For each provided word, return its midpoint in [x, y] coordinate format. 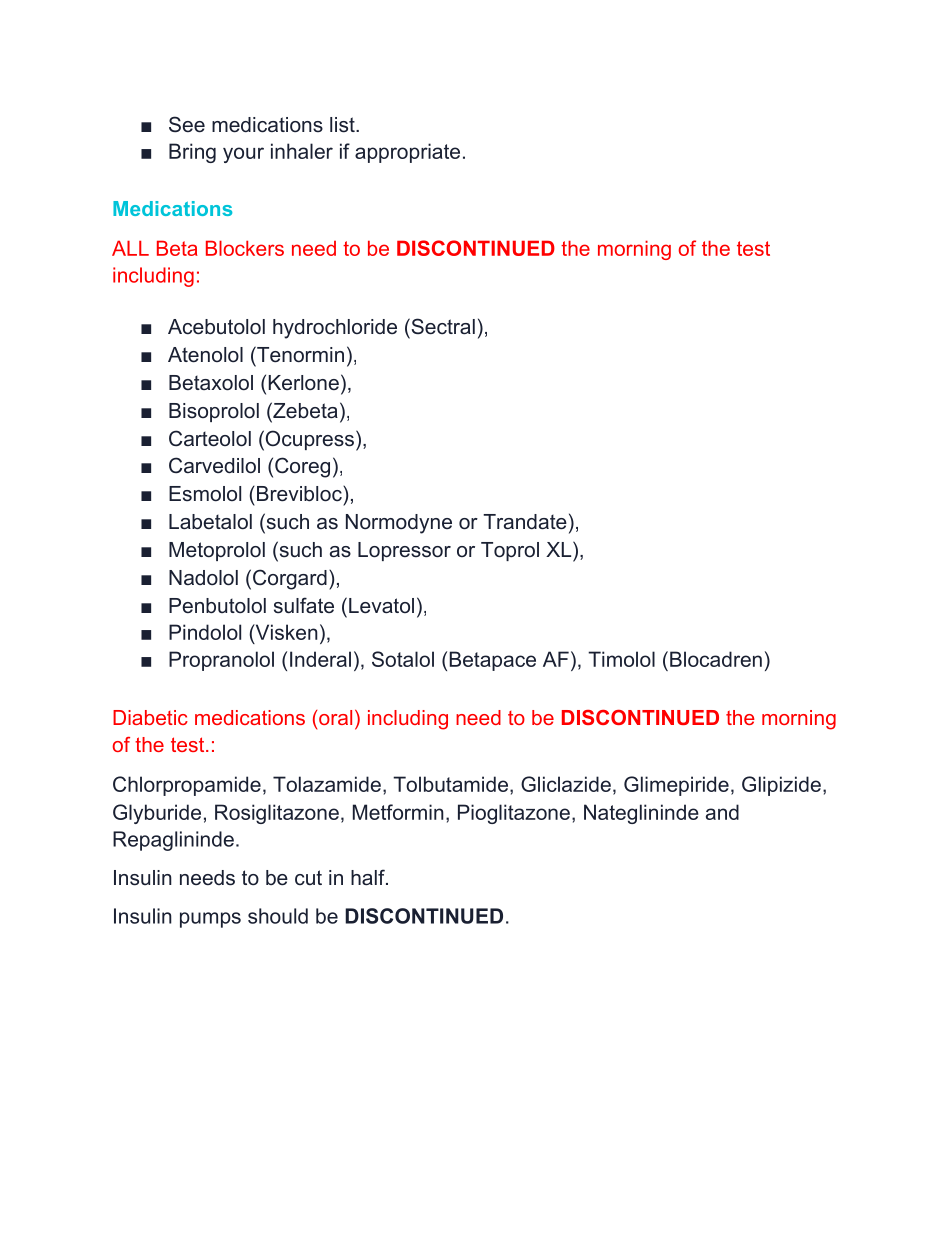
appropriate [407, 153]
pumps [210, 920]
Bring [192, 153]
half [369, 877]
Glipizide [781, 786]
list [343, 125]
